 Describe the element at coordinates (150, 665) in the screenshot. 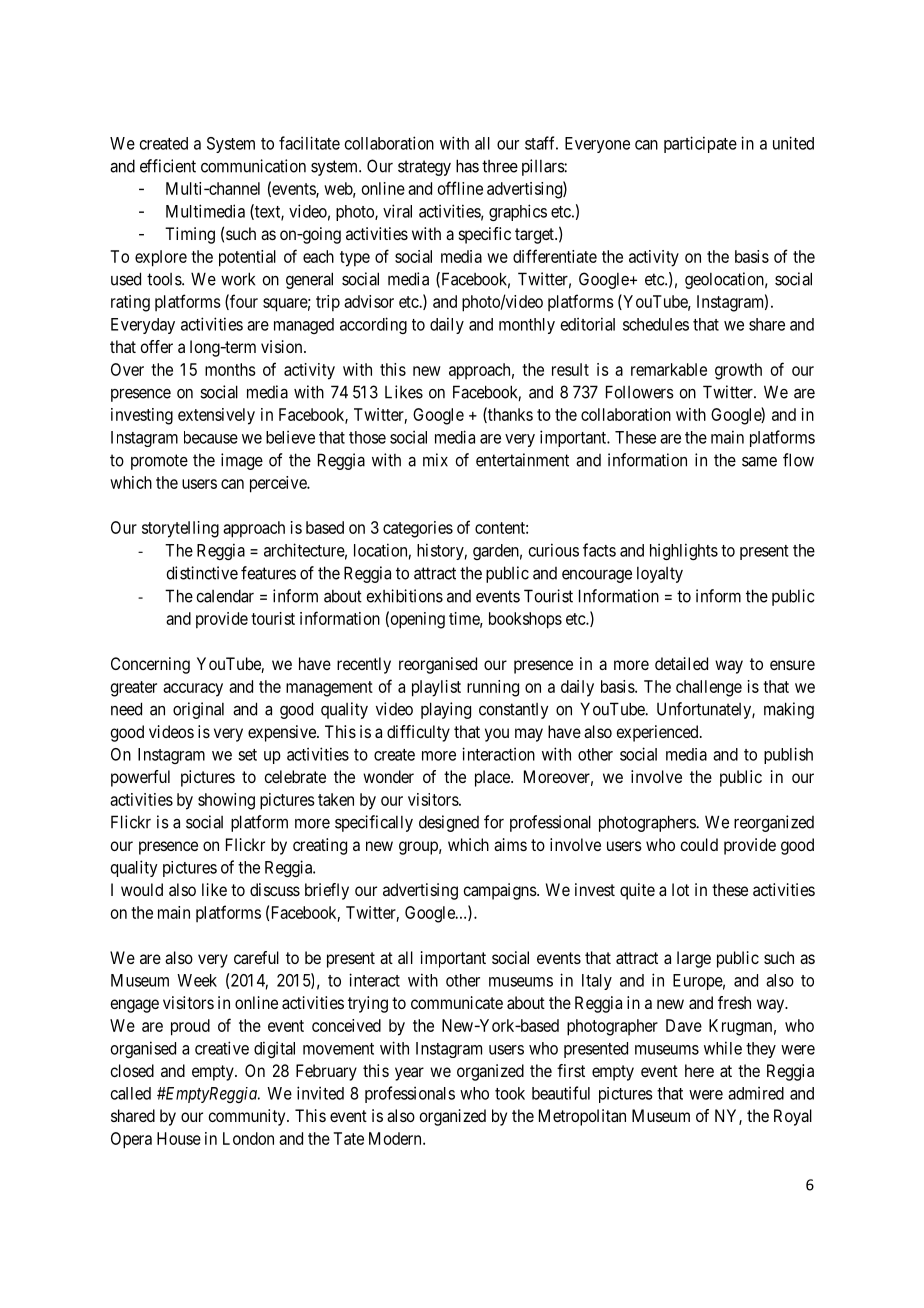

I see `Concerning` at that location.
